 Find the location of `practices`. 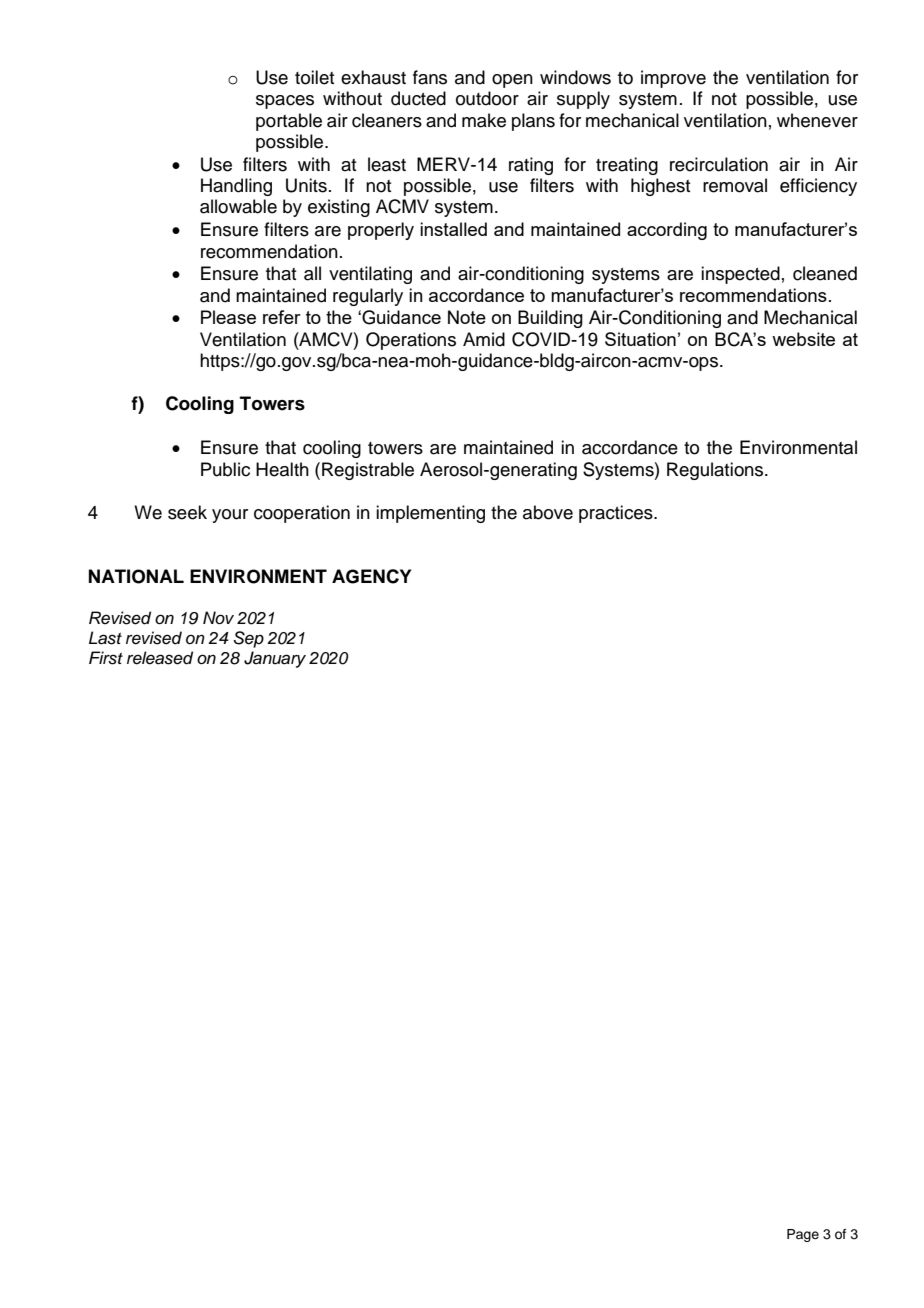

practices is located at coordinates (617, 514).
